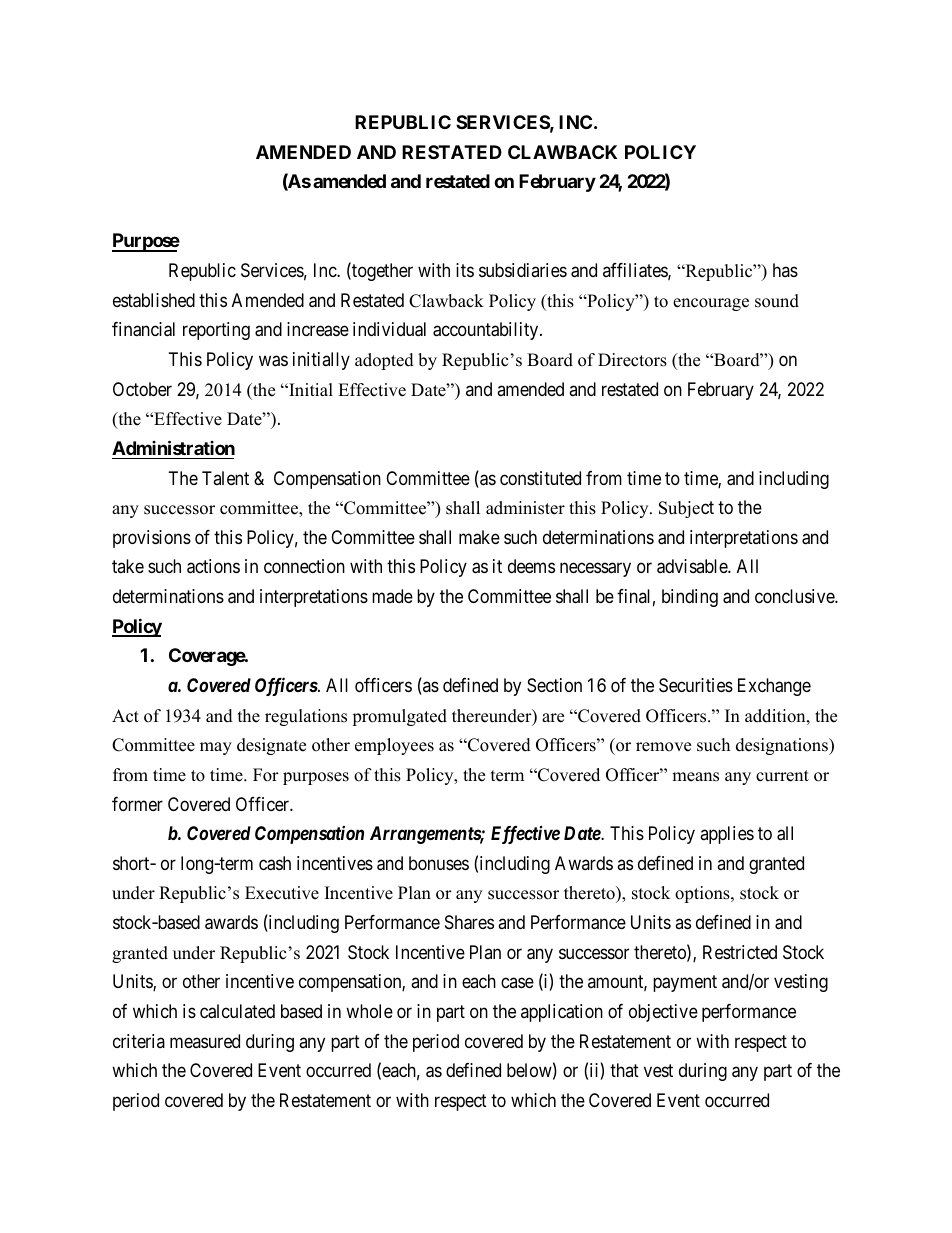 The height and width of the image is (1233, 952). What do you see at coordinates (686, 509) in the image?
I see `Subject` at bounding box center [686, 509].
